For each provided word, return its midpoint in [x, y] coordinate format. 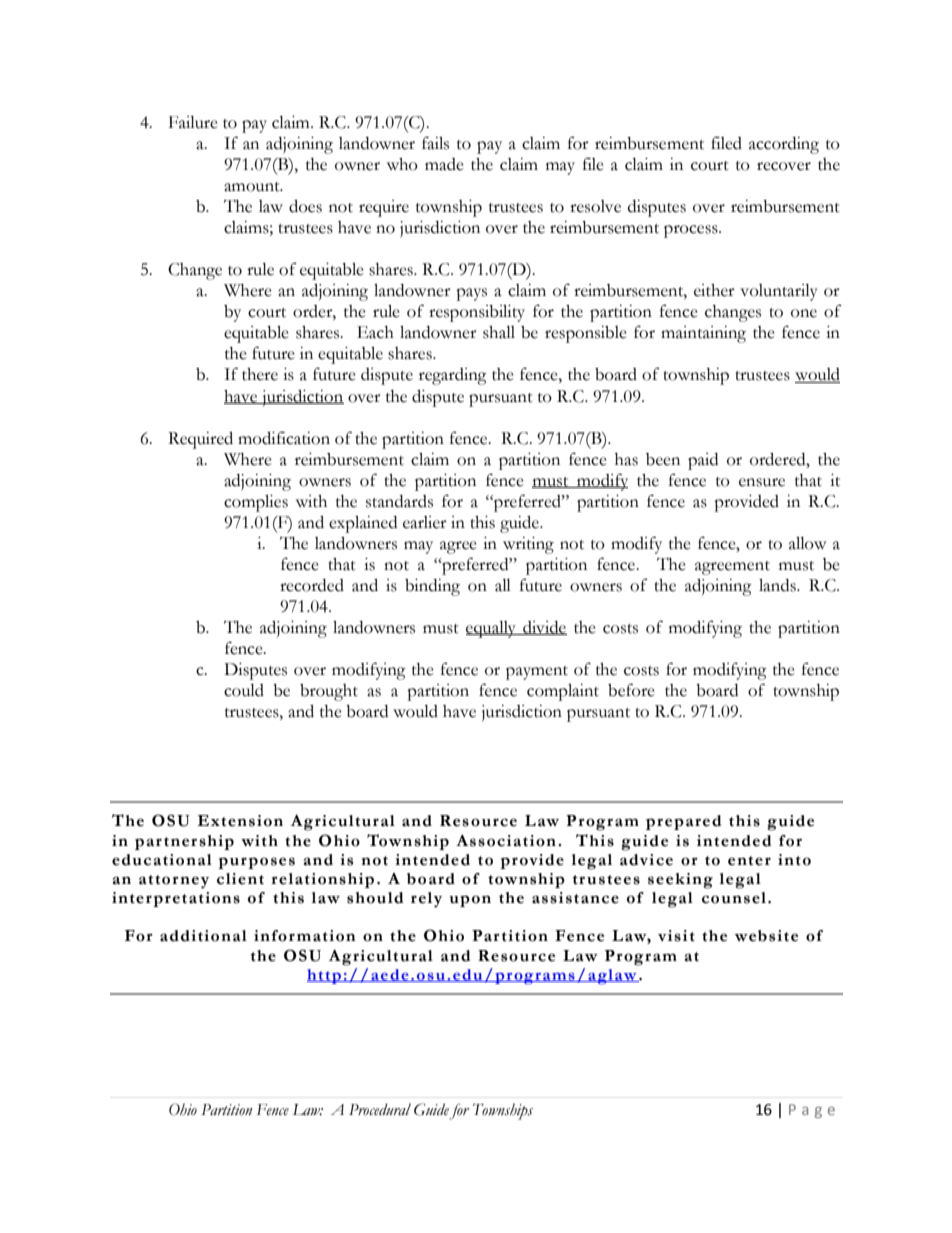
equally [492, 629]
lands [778, 585]
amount [253, 187]
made [444, 164]
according [784, 145]
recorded [312, 585]
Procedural [380, 1109]
